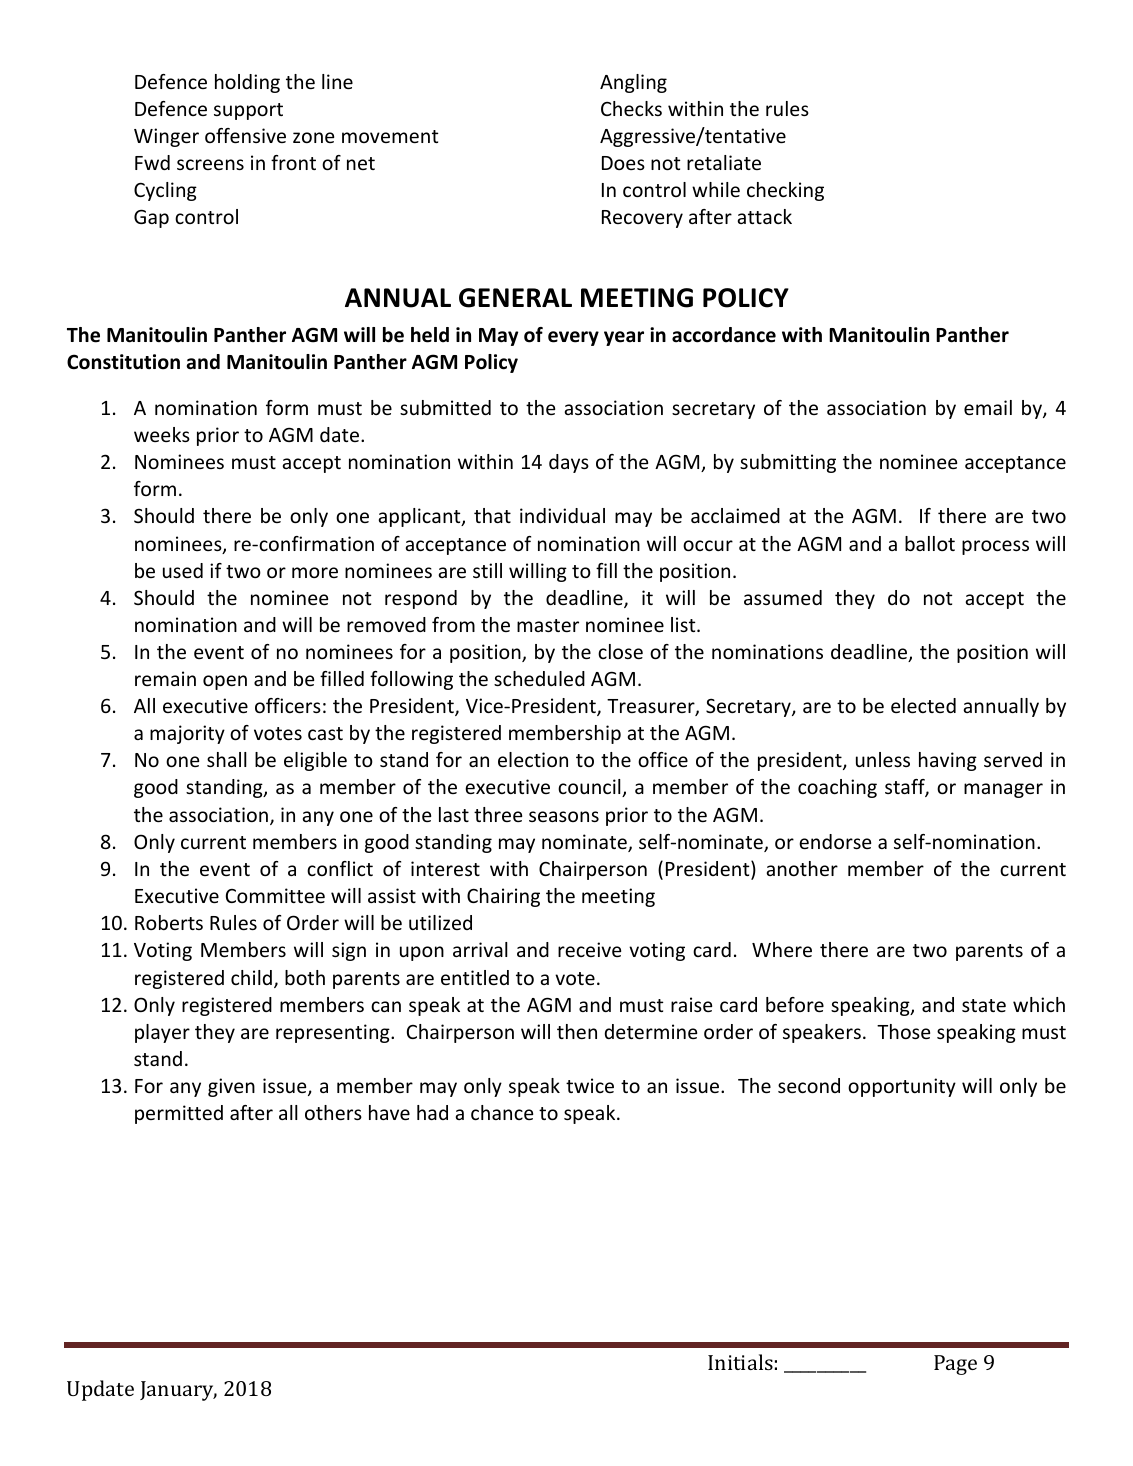  I want to click on state, so click(984, 1005).
